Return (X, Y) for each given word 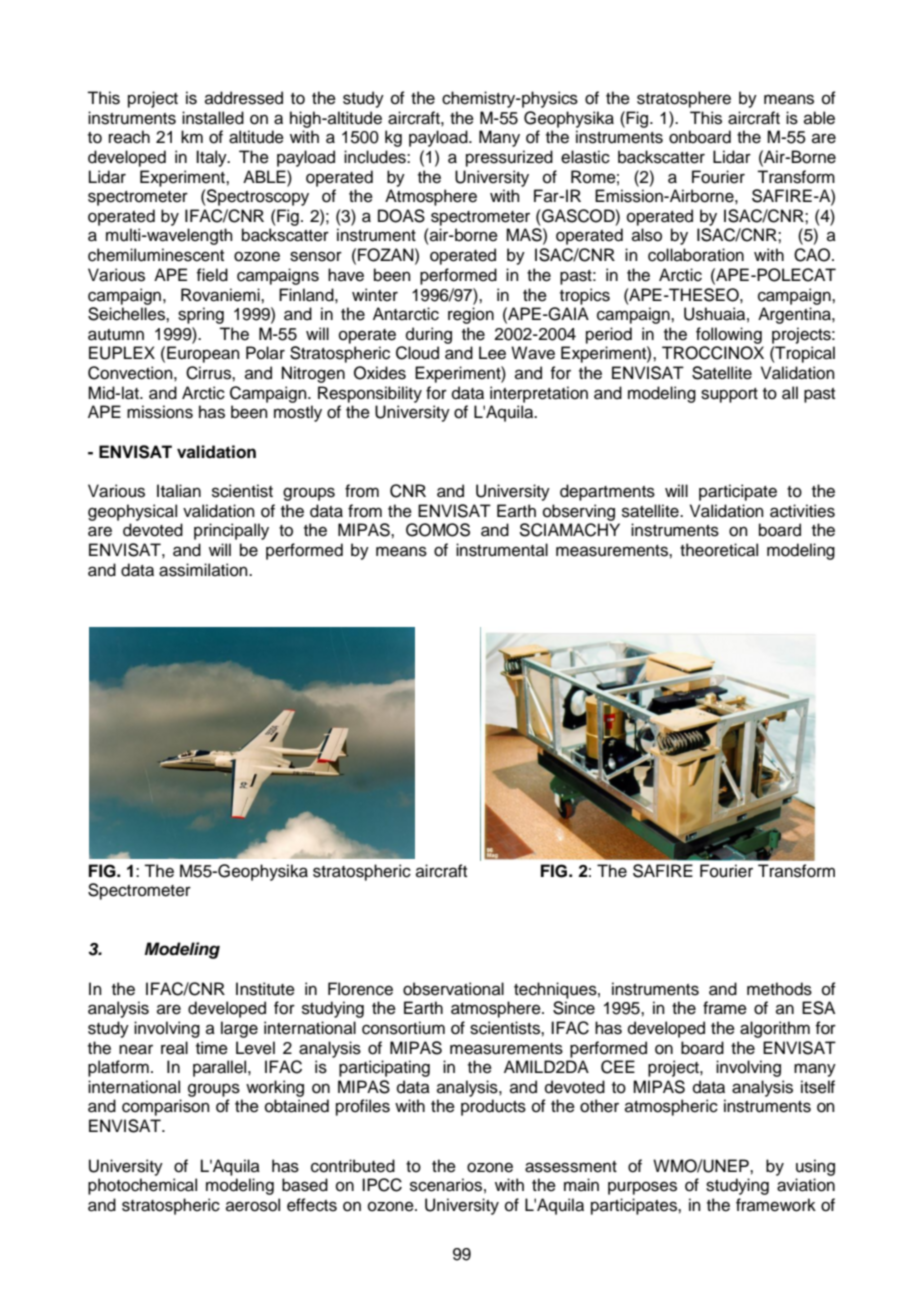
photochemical (142, 1186)
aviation (806, 1185)
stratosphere (684, 99)
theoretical (719, 550)
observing (579, 512)
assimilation (204, 570)
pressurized (509, 158)
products (493, 1107)
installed (213, 118)
